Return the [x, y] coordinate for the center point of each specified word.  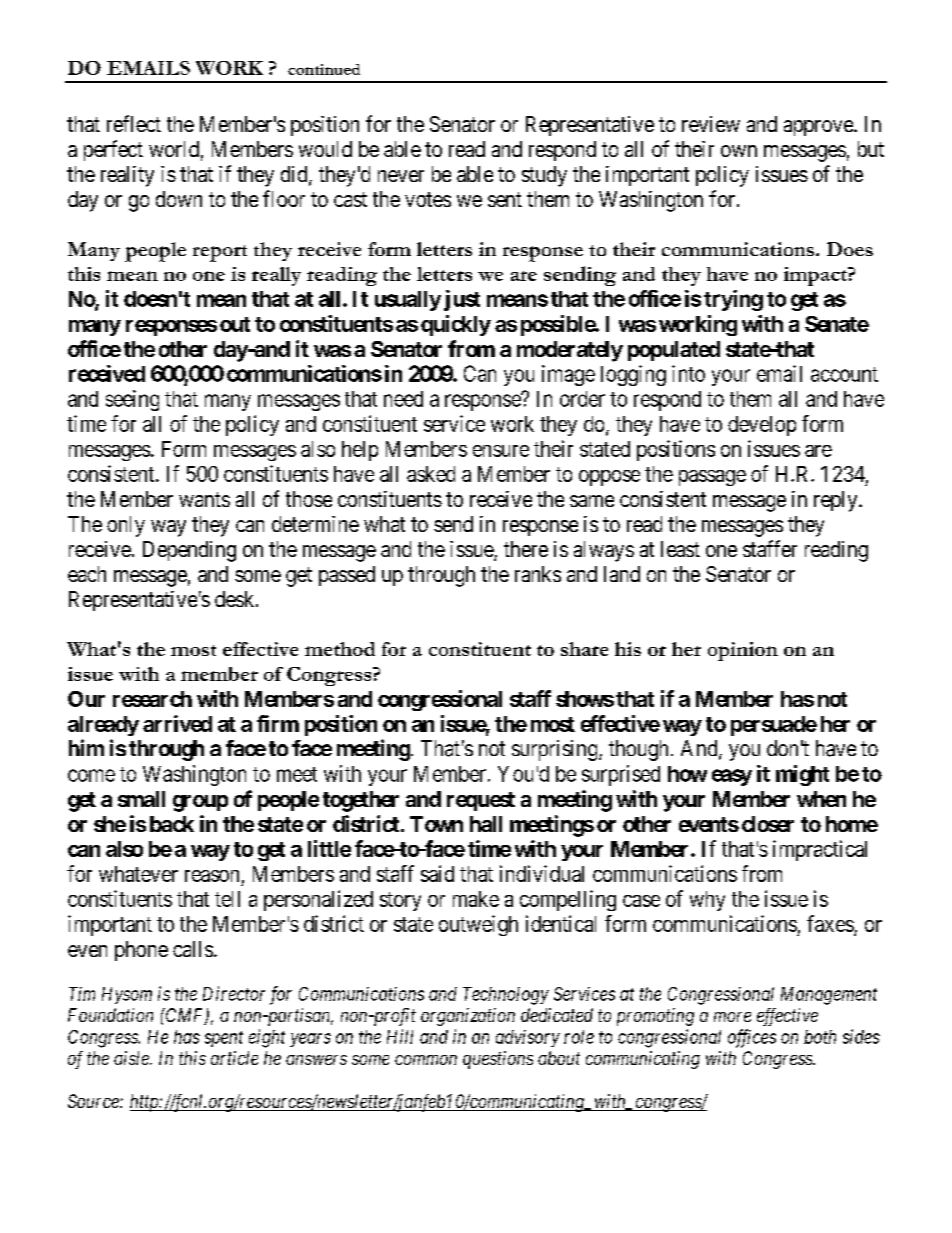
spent [224, 1039]
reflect [134, 123]
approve [819, 128]
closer [768, 824]
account [844, 374]
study [544, 176]
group [200, 803]
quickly [456, 325]
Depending [189, 551]
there [526, 549]
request [481, 801]
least [680, 549]
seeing [132, 400]
